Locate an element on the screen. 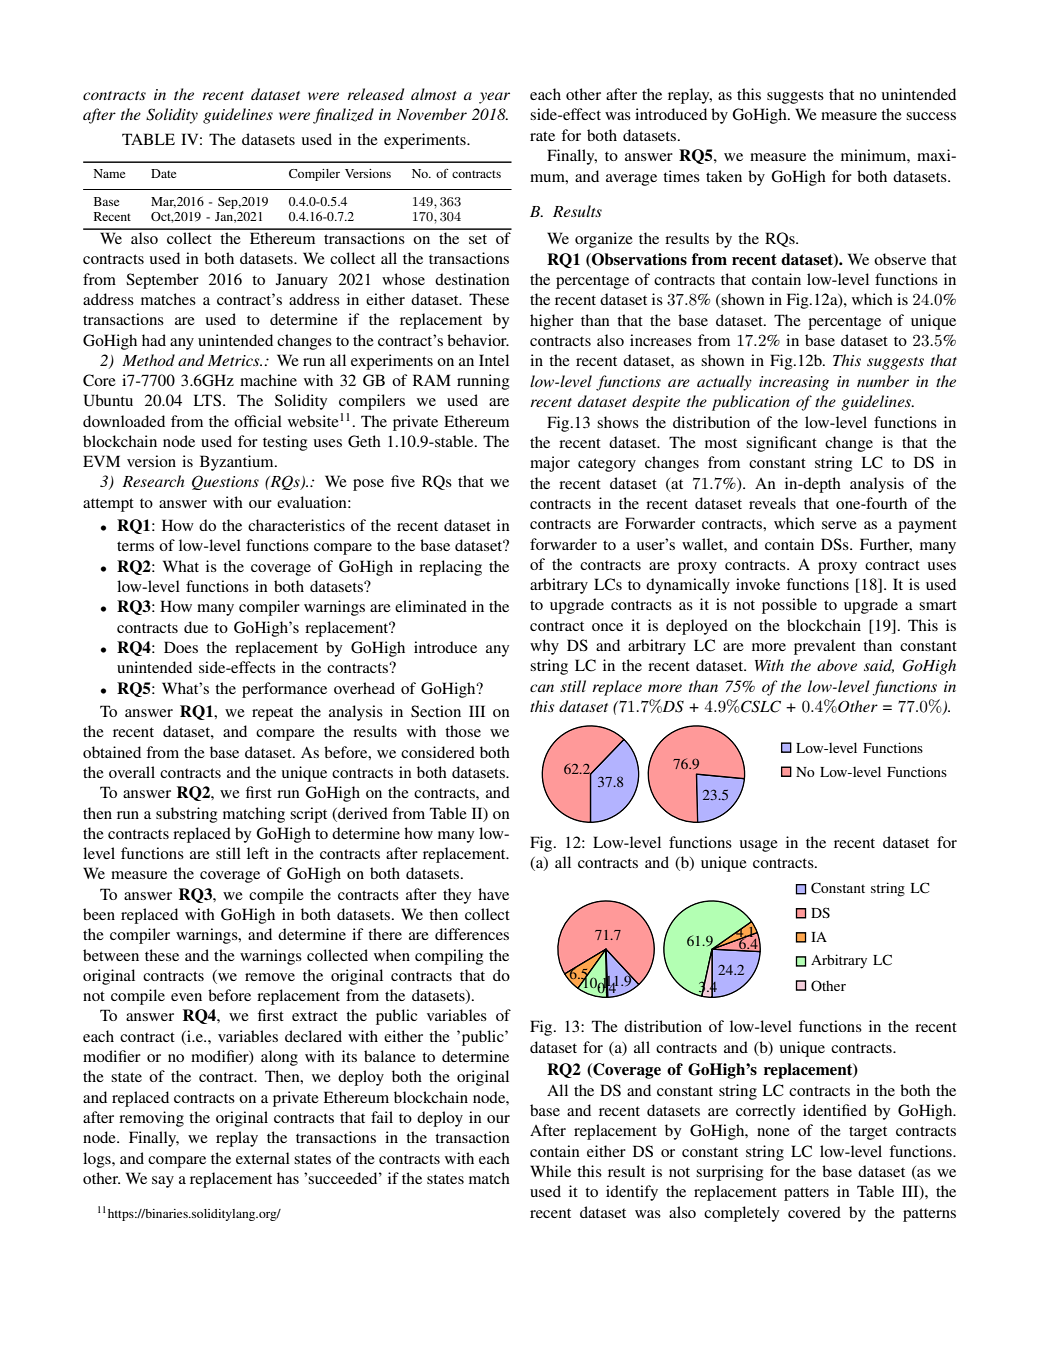 This screenshot has height=1346, width=1040. been is located at coordinates (99, 914).
